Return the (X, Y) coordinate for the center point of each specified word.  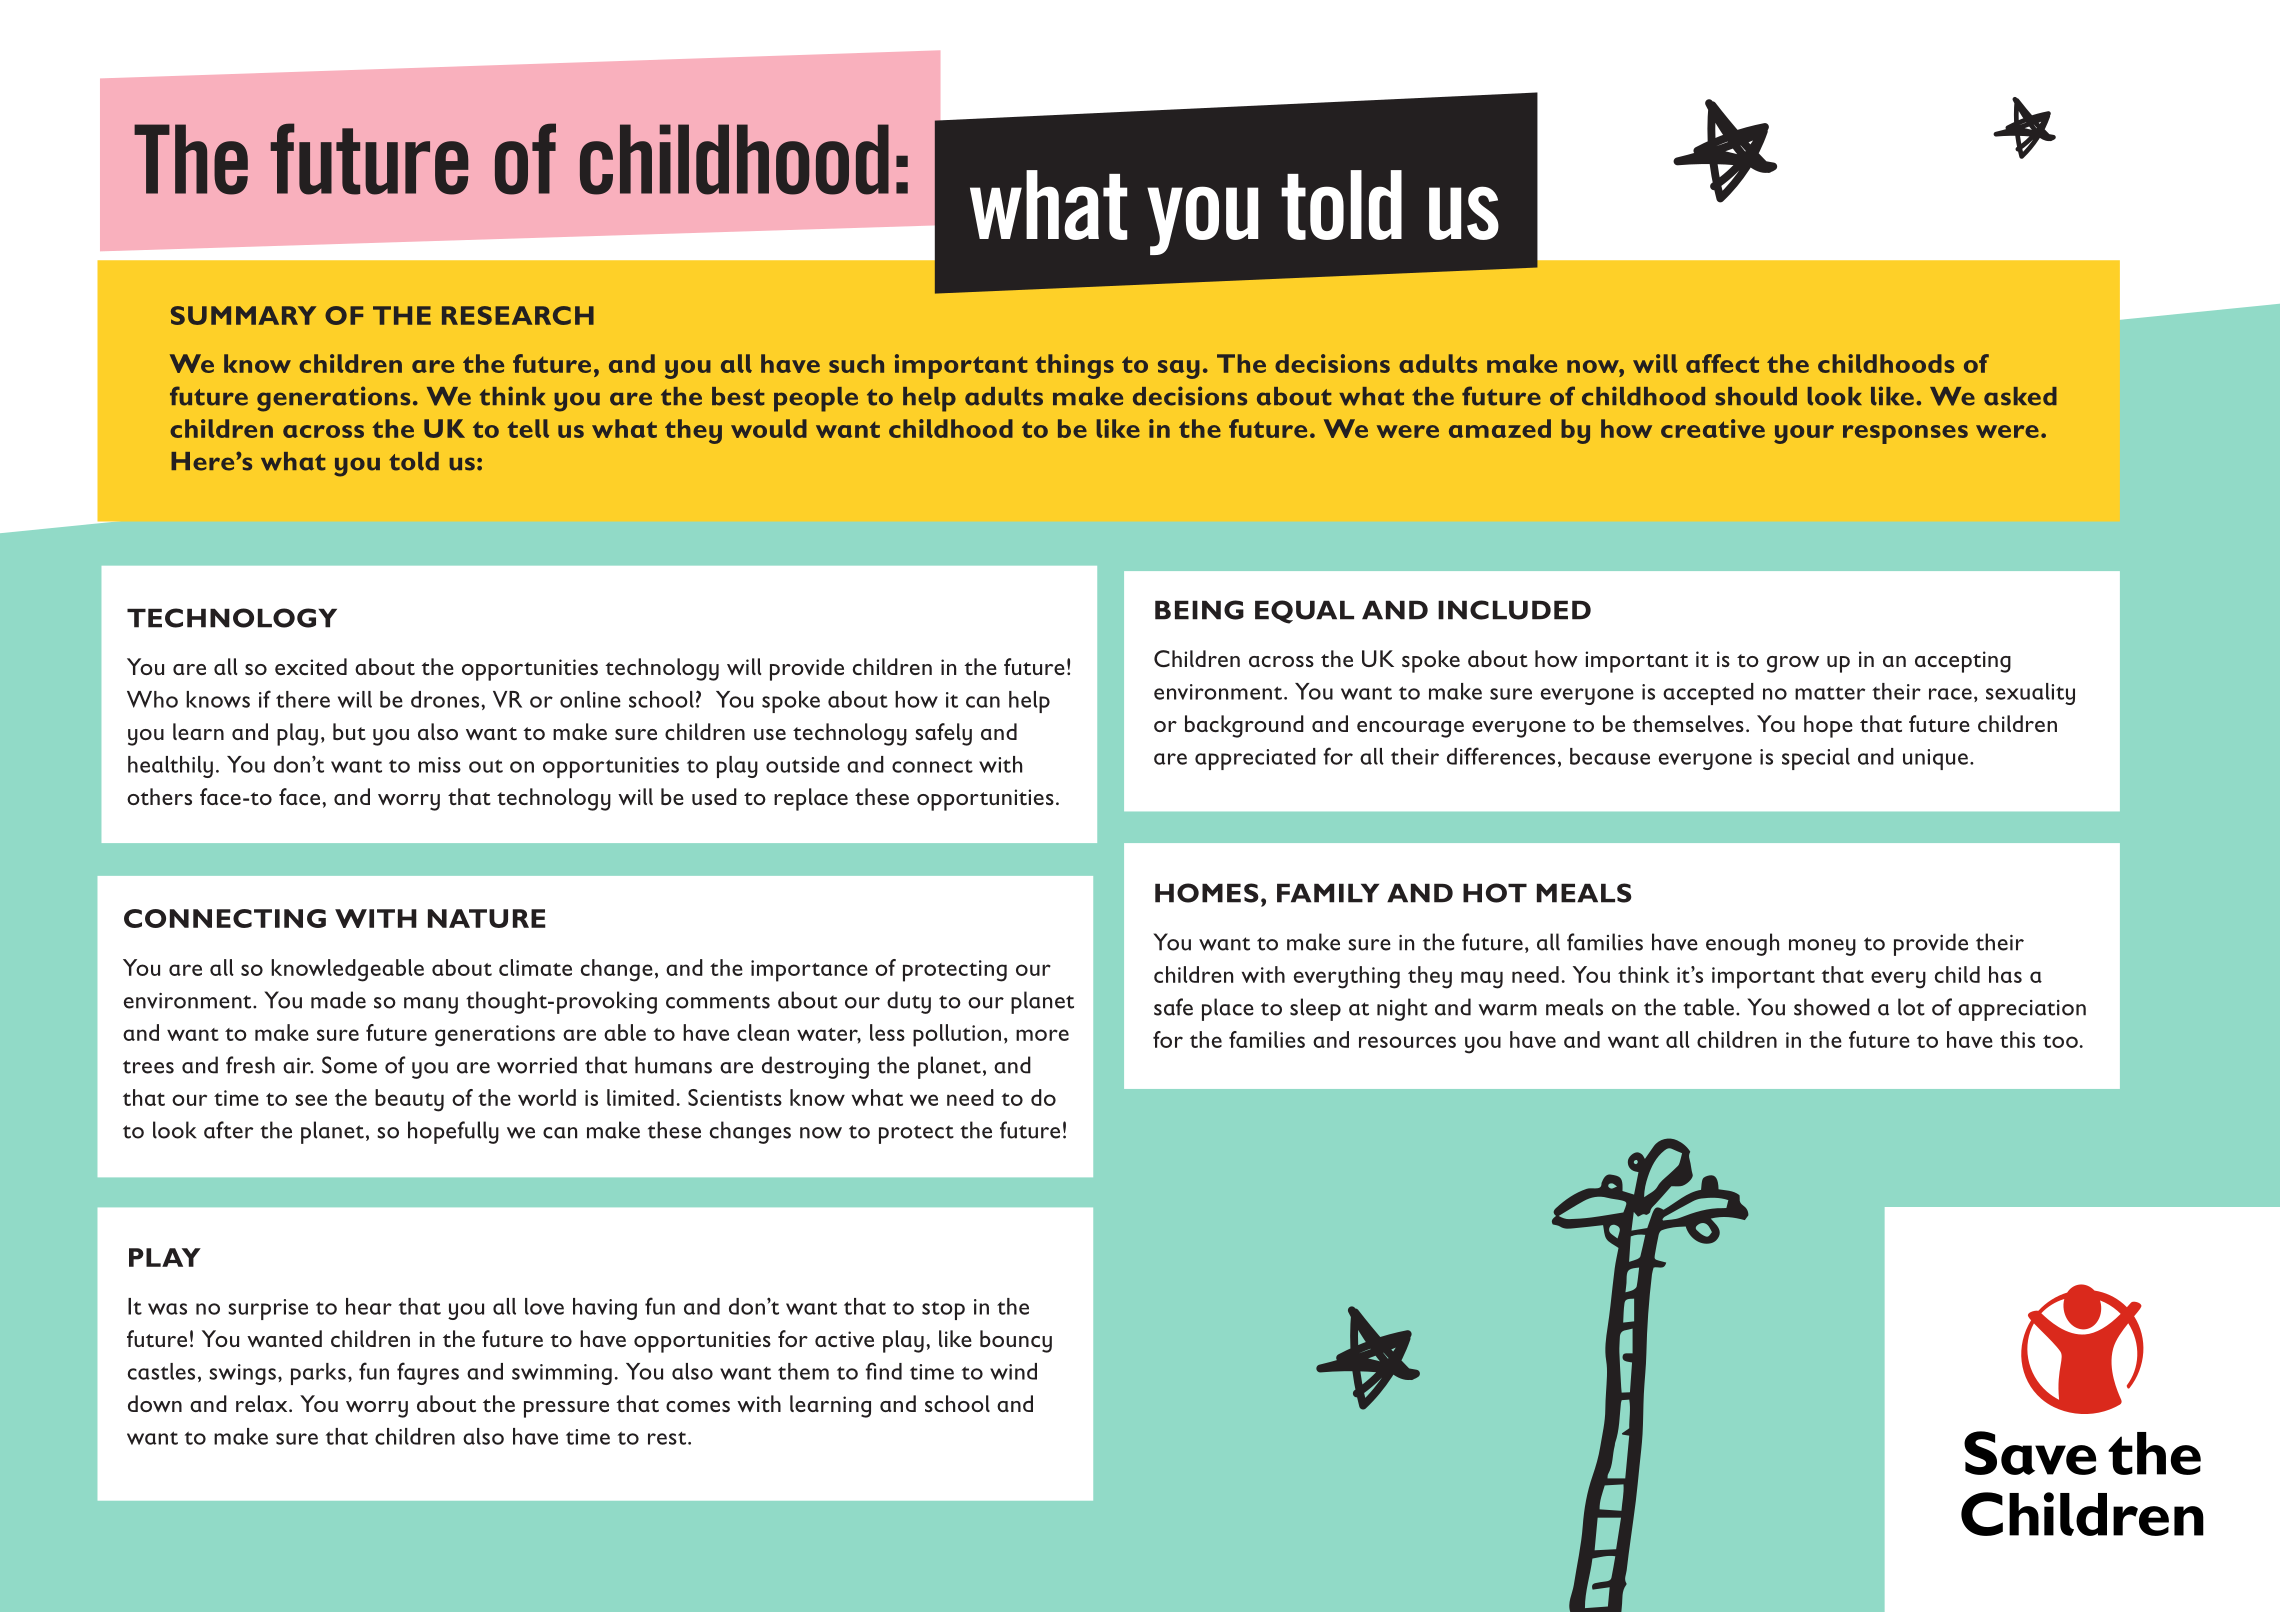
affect (1722, 363)
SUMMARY (243, 315)
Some (349, 1065)
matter (1830, 693)
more (1042, 1035)
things (1074, 366)
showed (1832, 1007)
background (1244, 726)
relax (263, 1403)
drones (445, 699)
